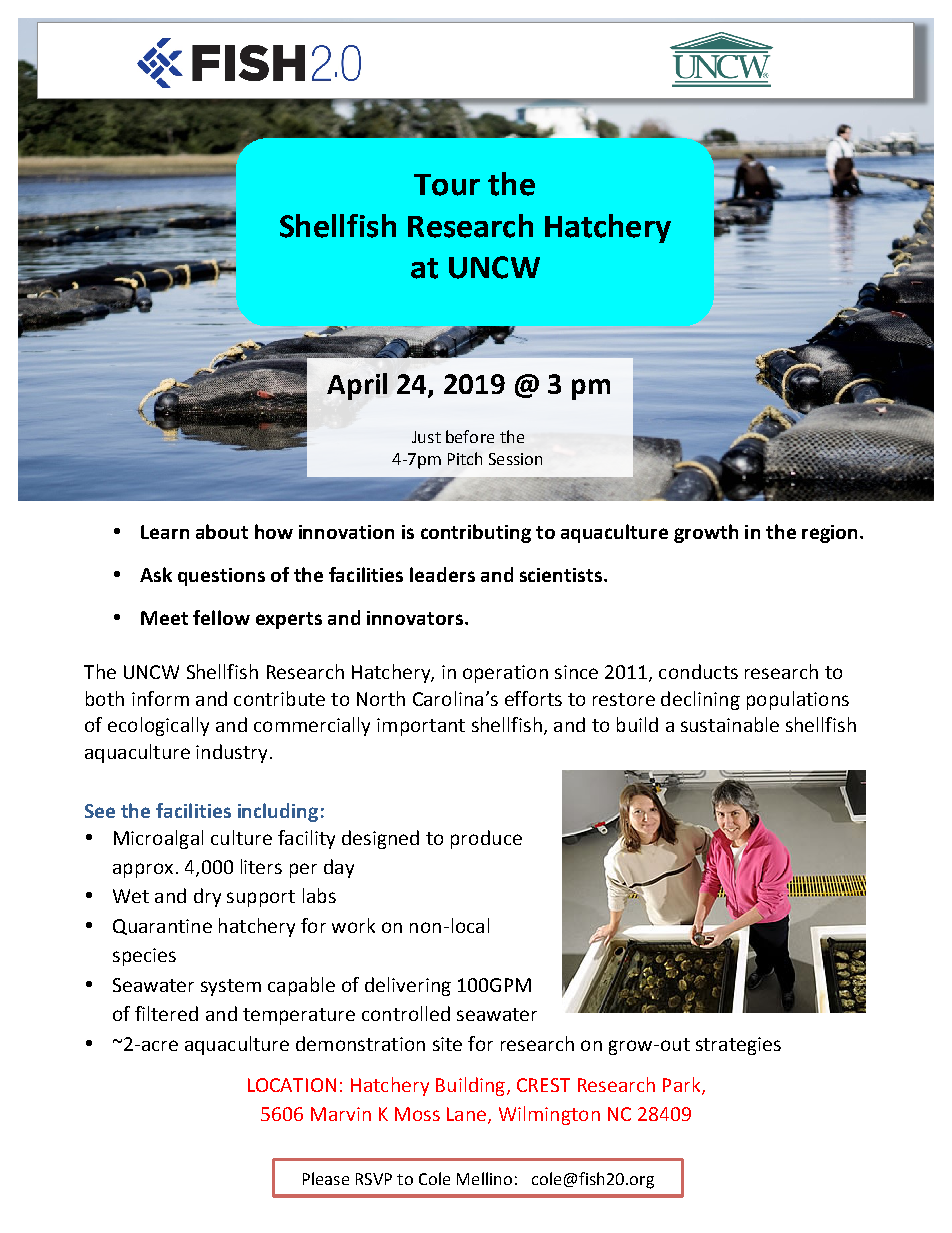 The height and width of the image is (1233, 952). I want to click on work, so click(353, 925).
